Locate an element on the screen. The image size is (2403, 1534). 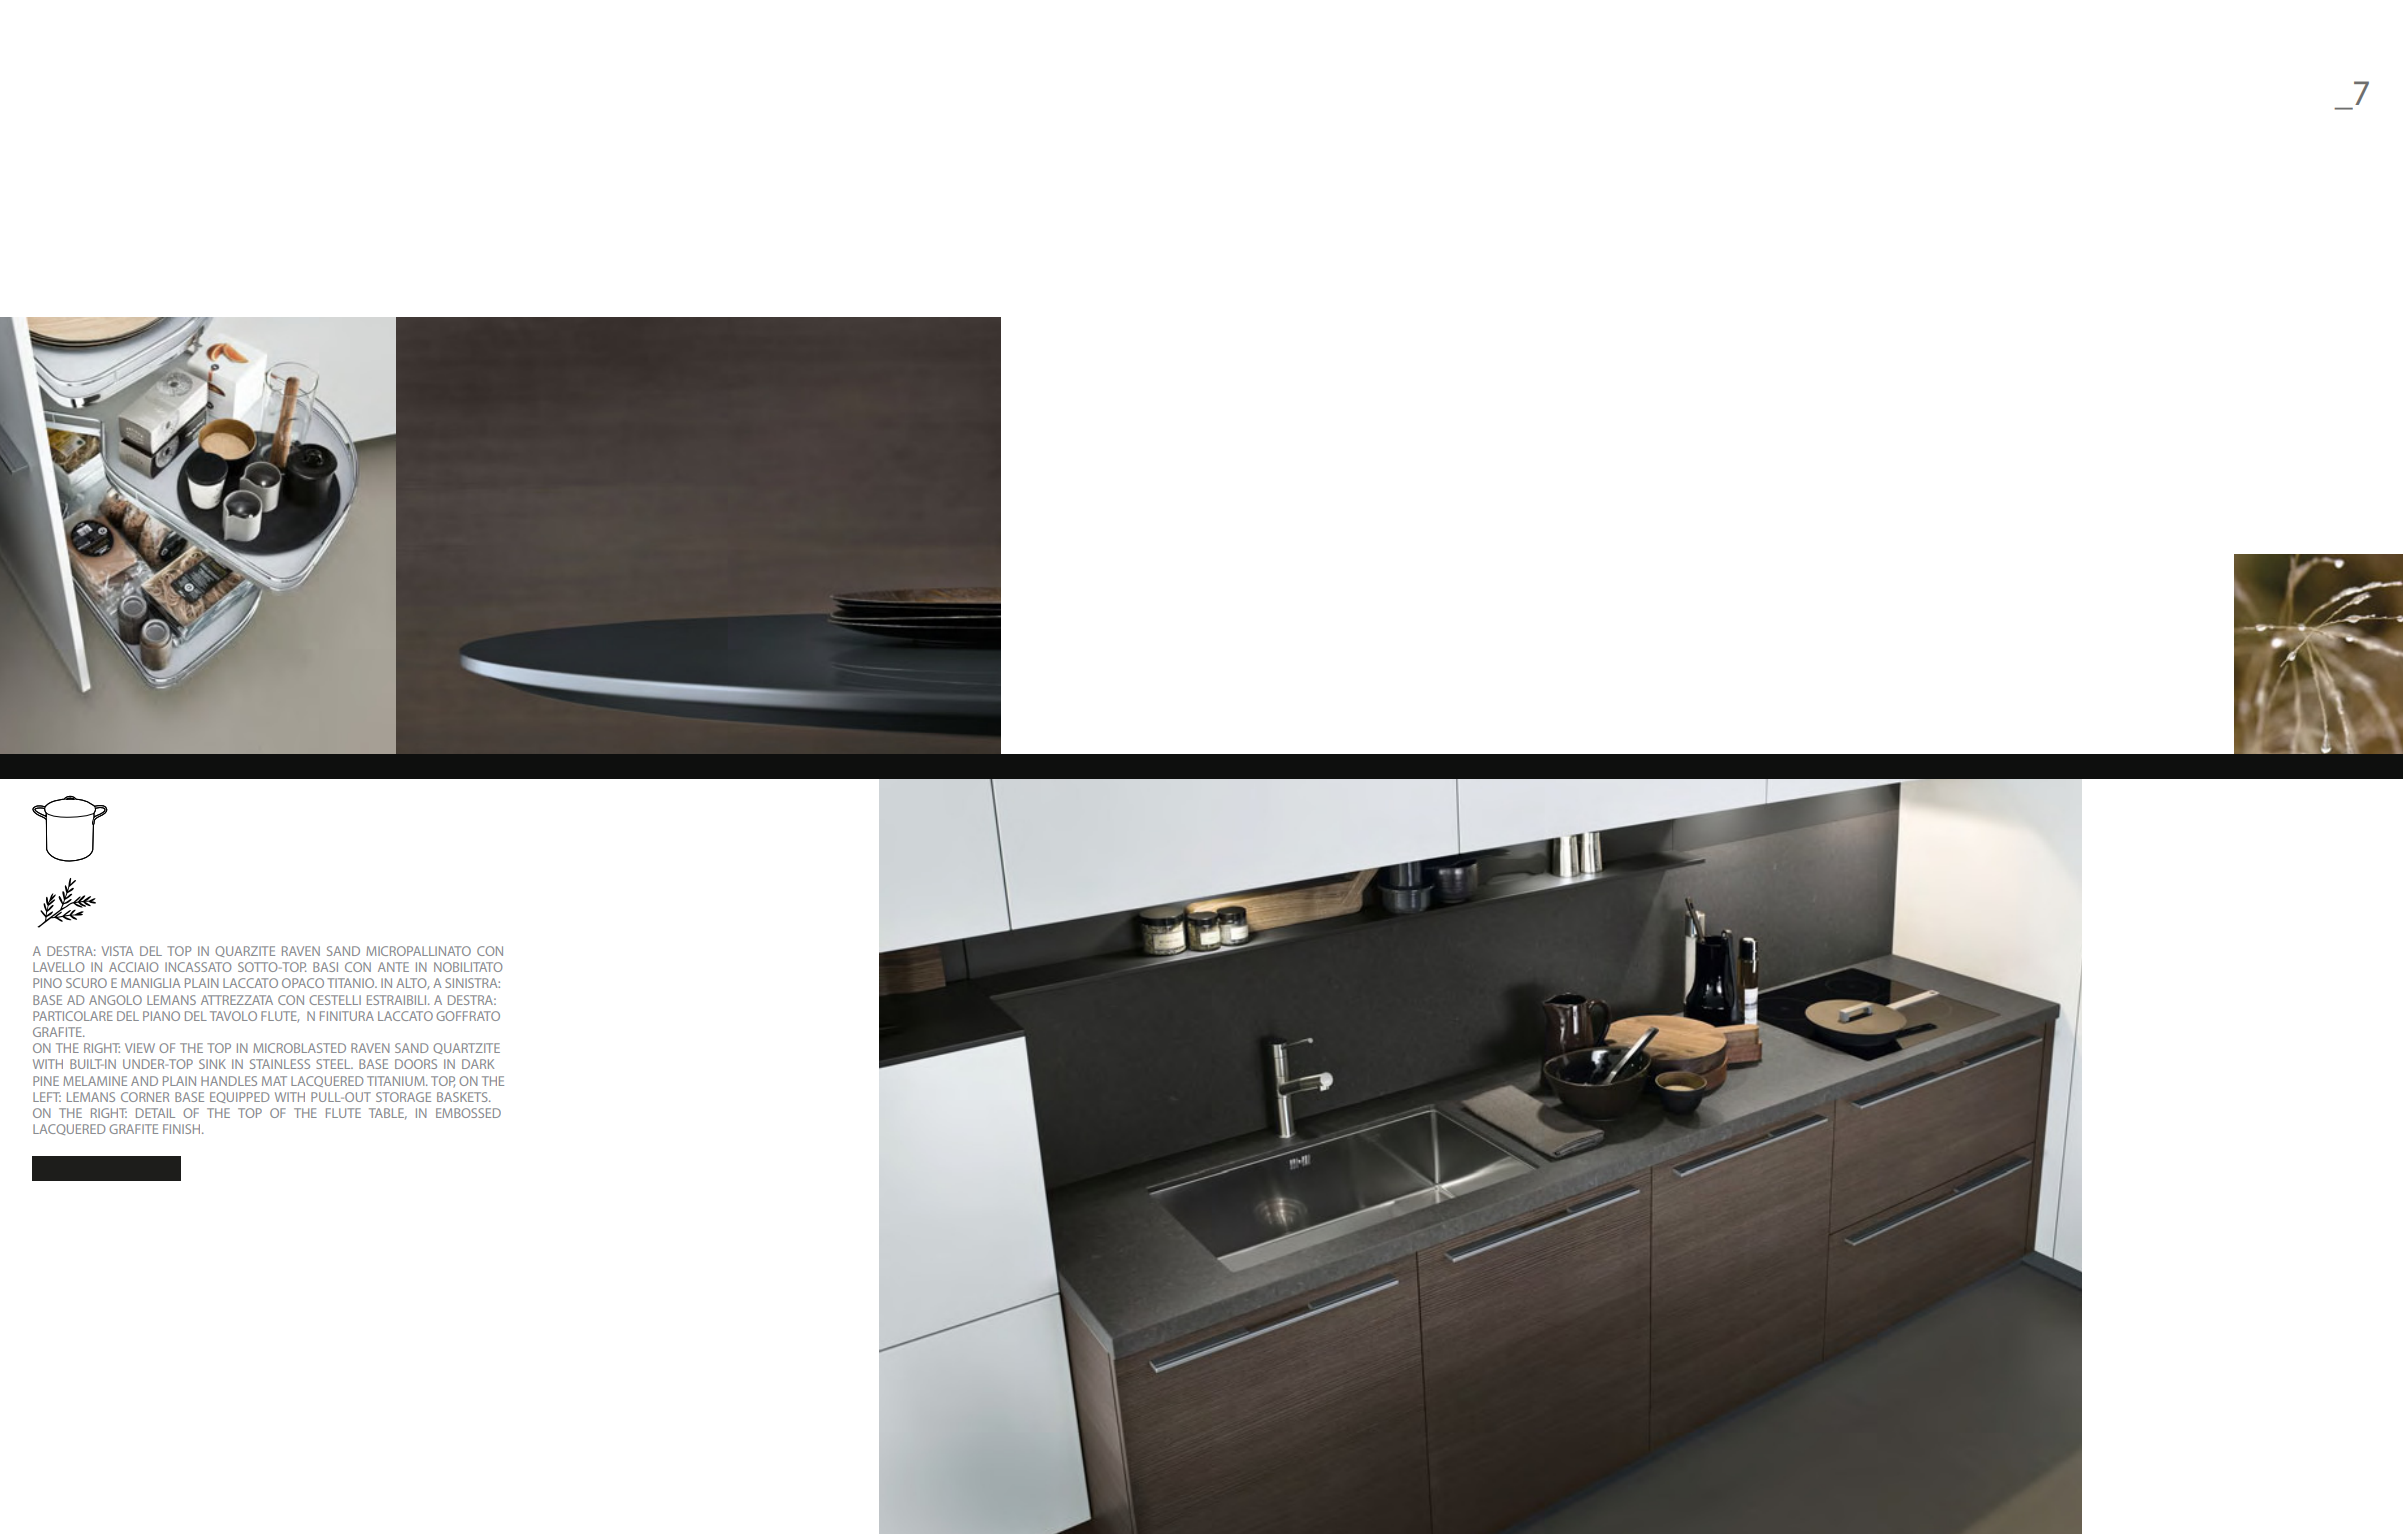
VIEW is located at coordinates (140, 1048).
